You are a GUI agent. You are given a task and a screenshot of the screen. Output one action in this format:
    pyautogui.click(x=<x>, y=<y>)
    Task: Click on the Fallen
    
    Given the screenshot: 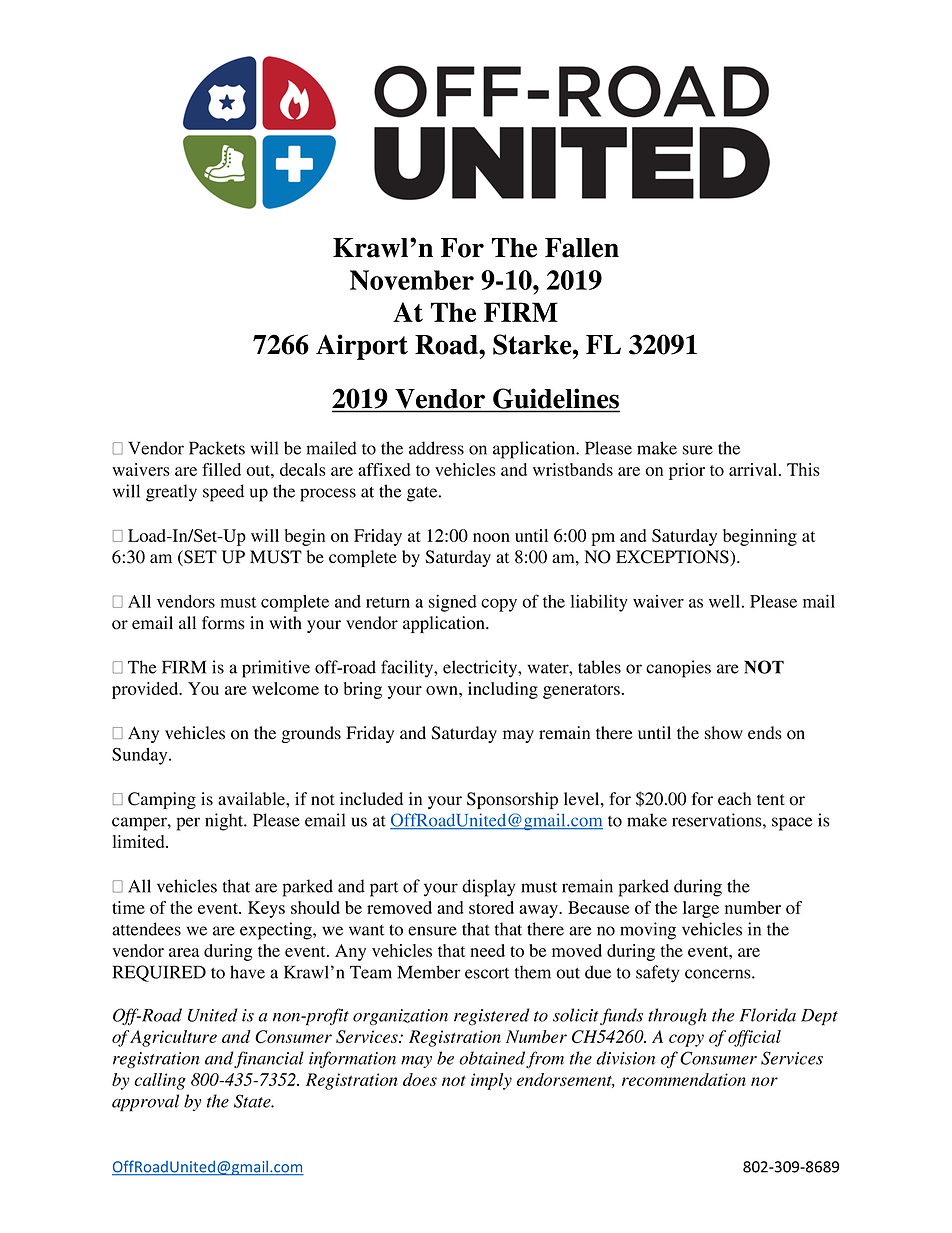 What is the action you would take?
    pyautogui.click(x=582, y=248)
